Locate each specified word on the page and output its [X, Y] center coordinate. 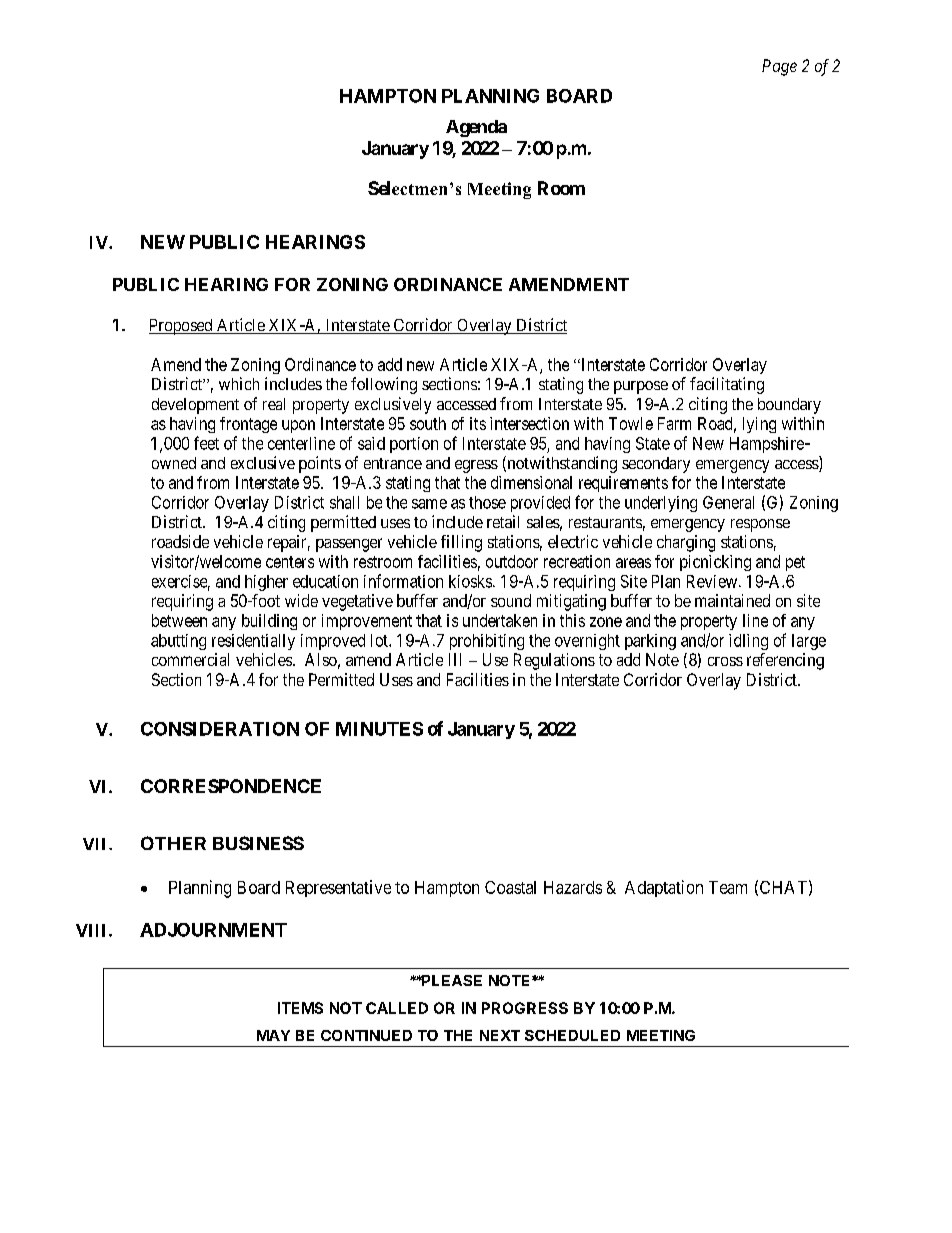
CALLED [397, 1008]
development [195, 406]
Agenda [476, 128]
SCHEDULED [572, 1035]
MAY [273, 1035]
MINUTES [379, 729]
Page [779, 67]
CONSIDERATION [220, 729]
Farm [674, 423]
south [428, 423]
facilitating [727, 385]
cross [725, 661]
